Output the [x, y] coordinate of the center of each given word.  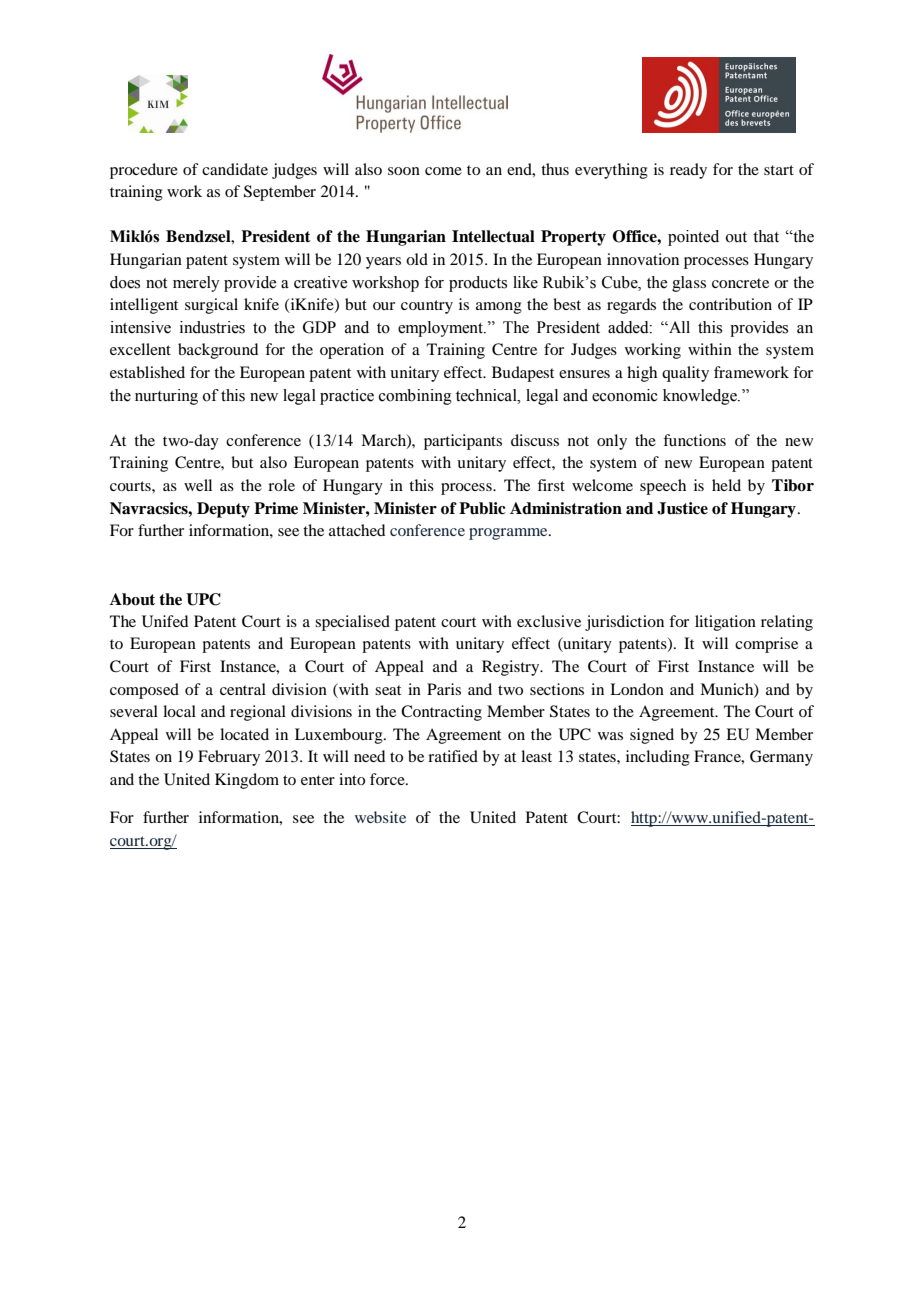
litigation [725, 623]
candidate [235, 169]
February [229, 758]
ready [688, 171]
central [243, 689]
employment [441, 329]
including [658, 758]
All [678, 327]
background [218, 351]
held [726, 485]
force [388, 779]
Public [482, 508]
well [198, 485]
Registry [512, 668]
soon [404, 171]
